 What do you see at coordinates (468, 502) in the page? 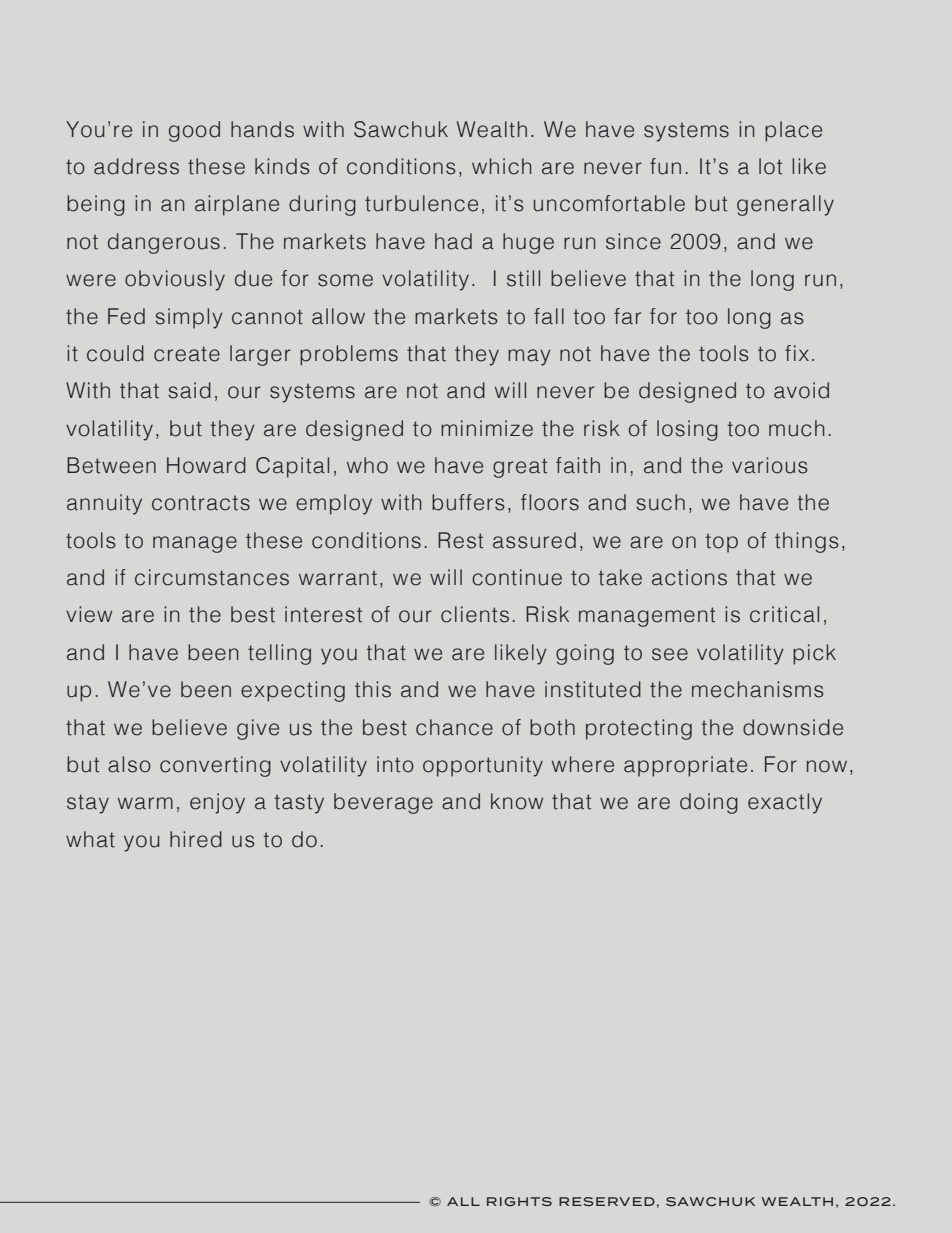
I see `buffers` at bounding box center [468, 502].
